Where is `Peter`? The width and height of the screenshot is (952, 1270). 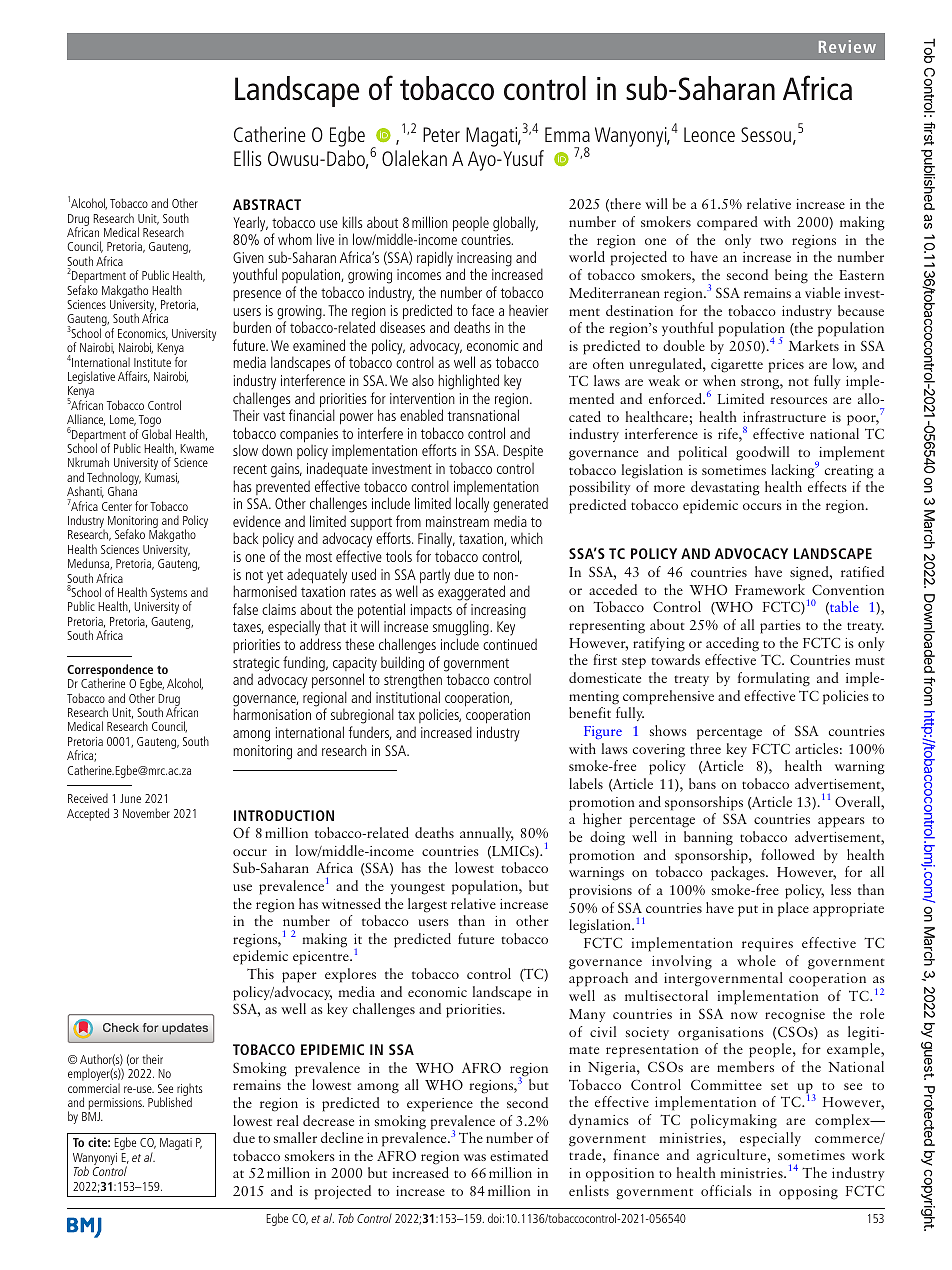
Peter is located at coordinates (441, 134).
